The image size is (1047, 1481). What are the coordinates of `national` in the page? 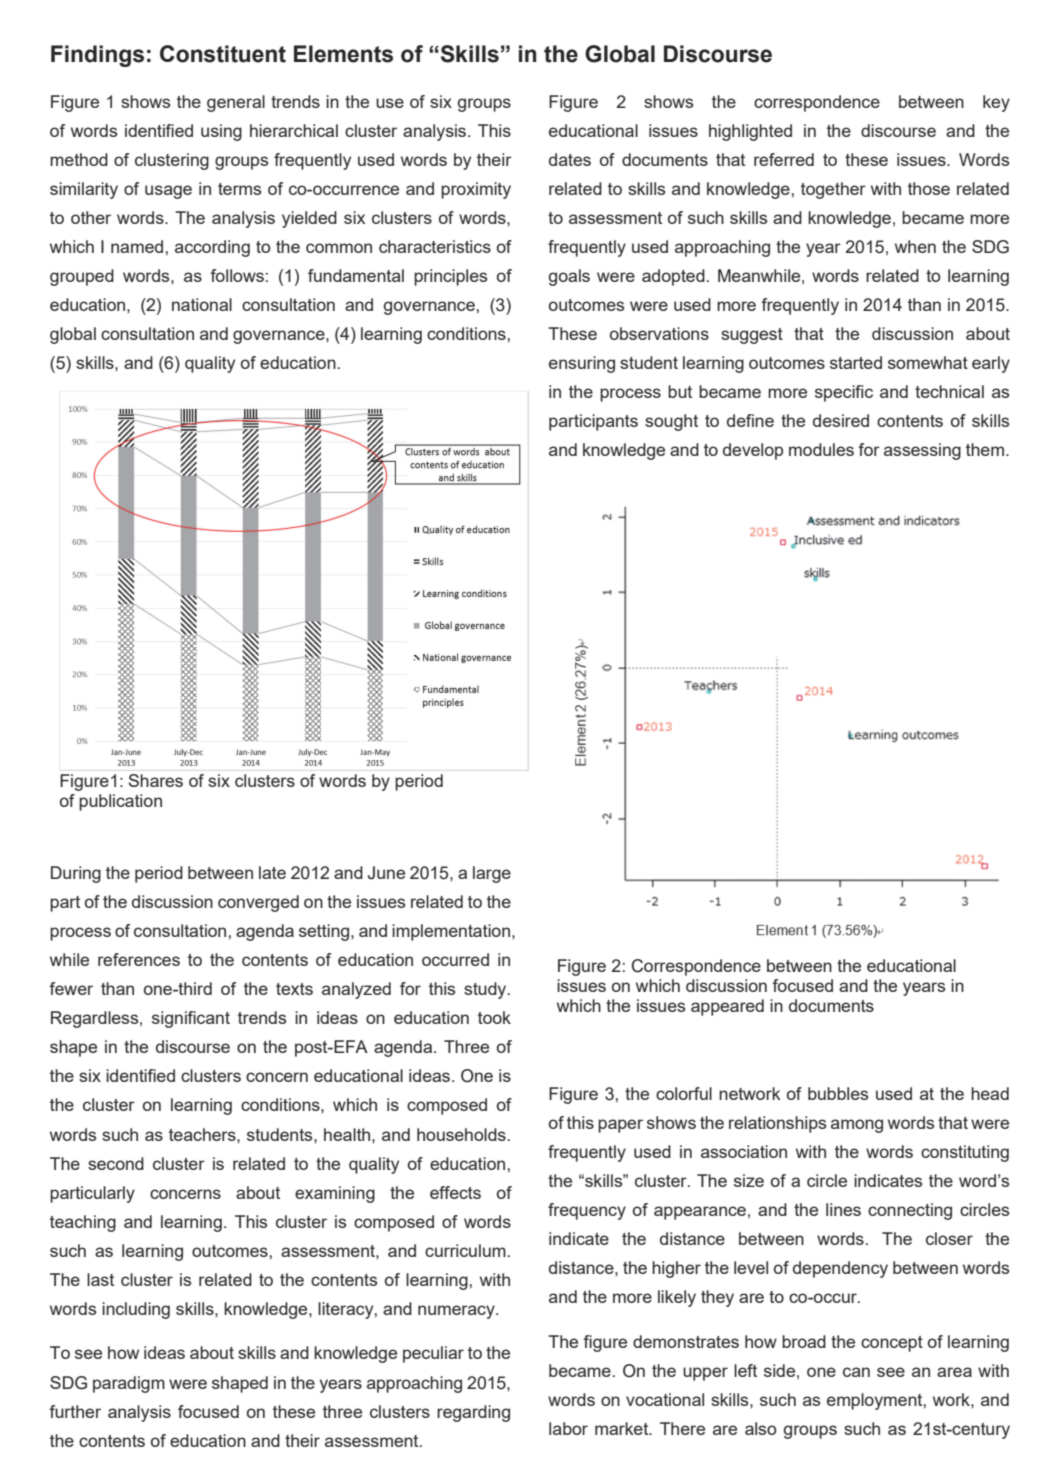 It's located at (202, 304).
